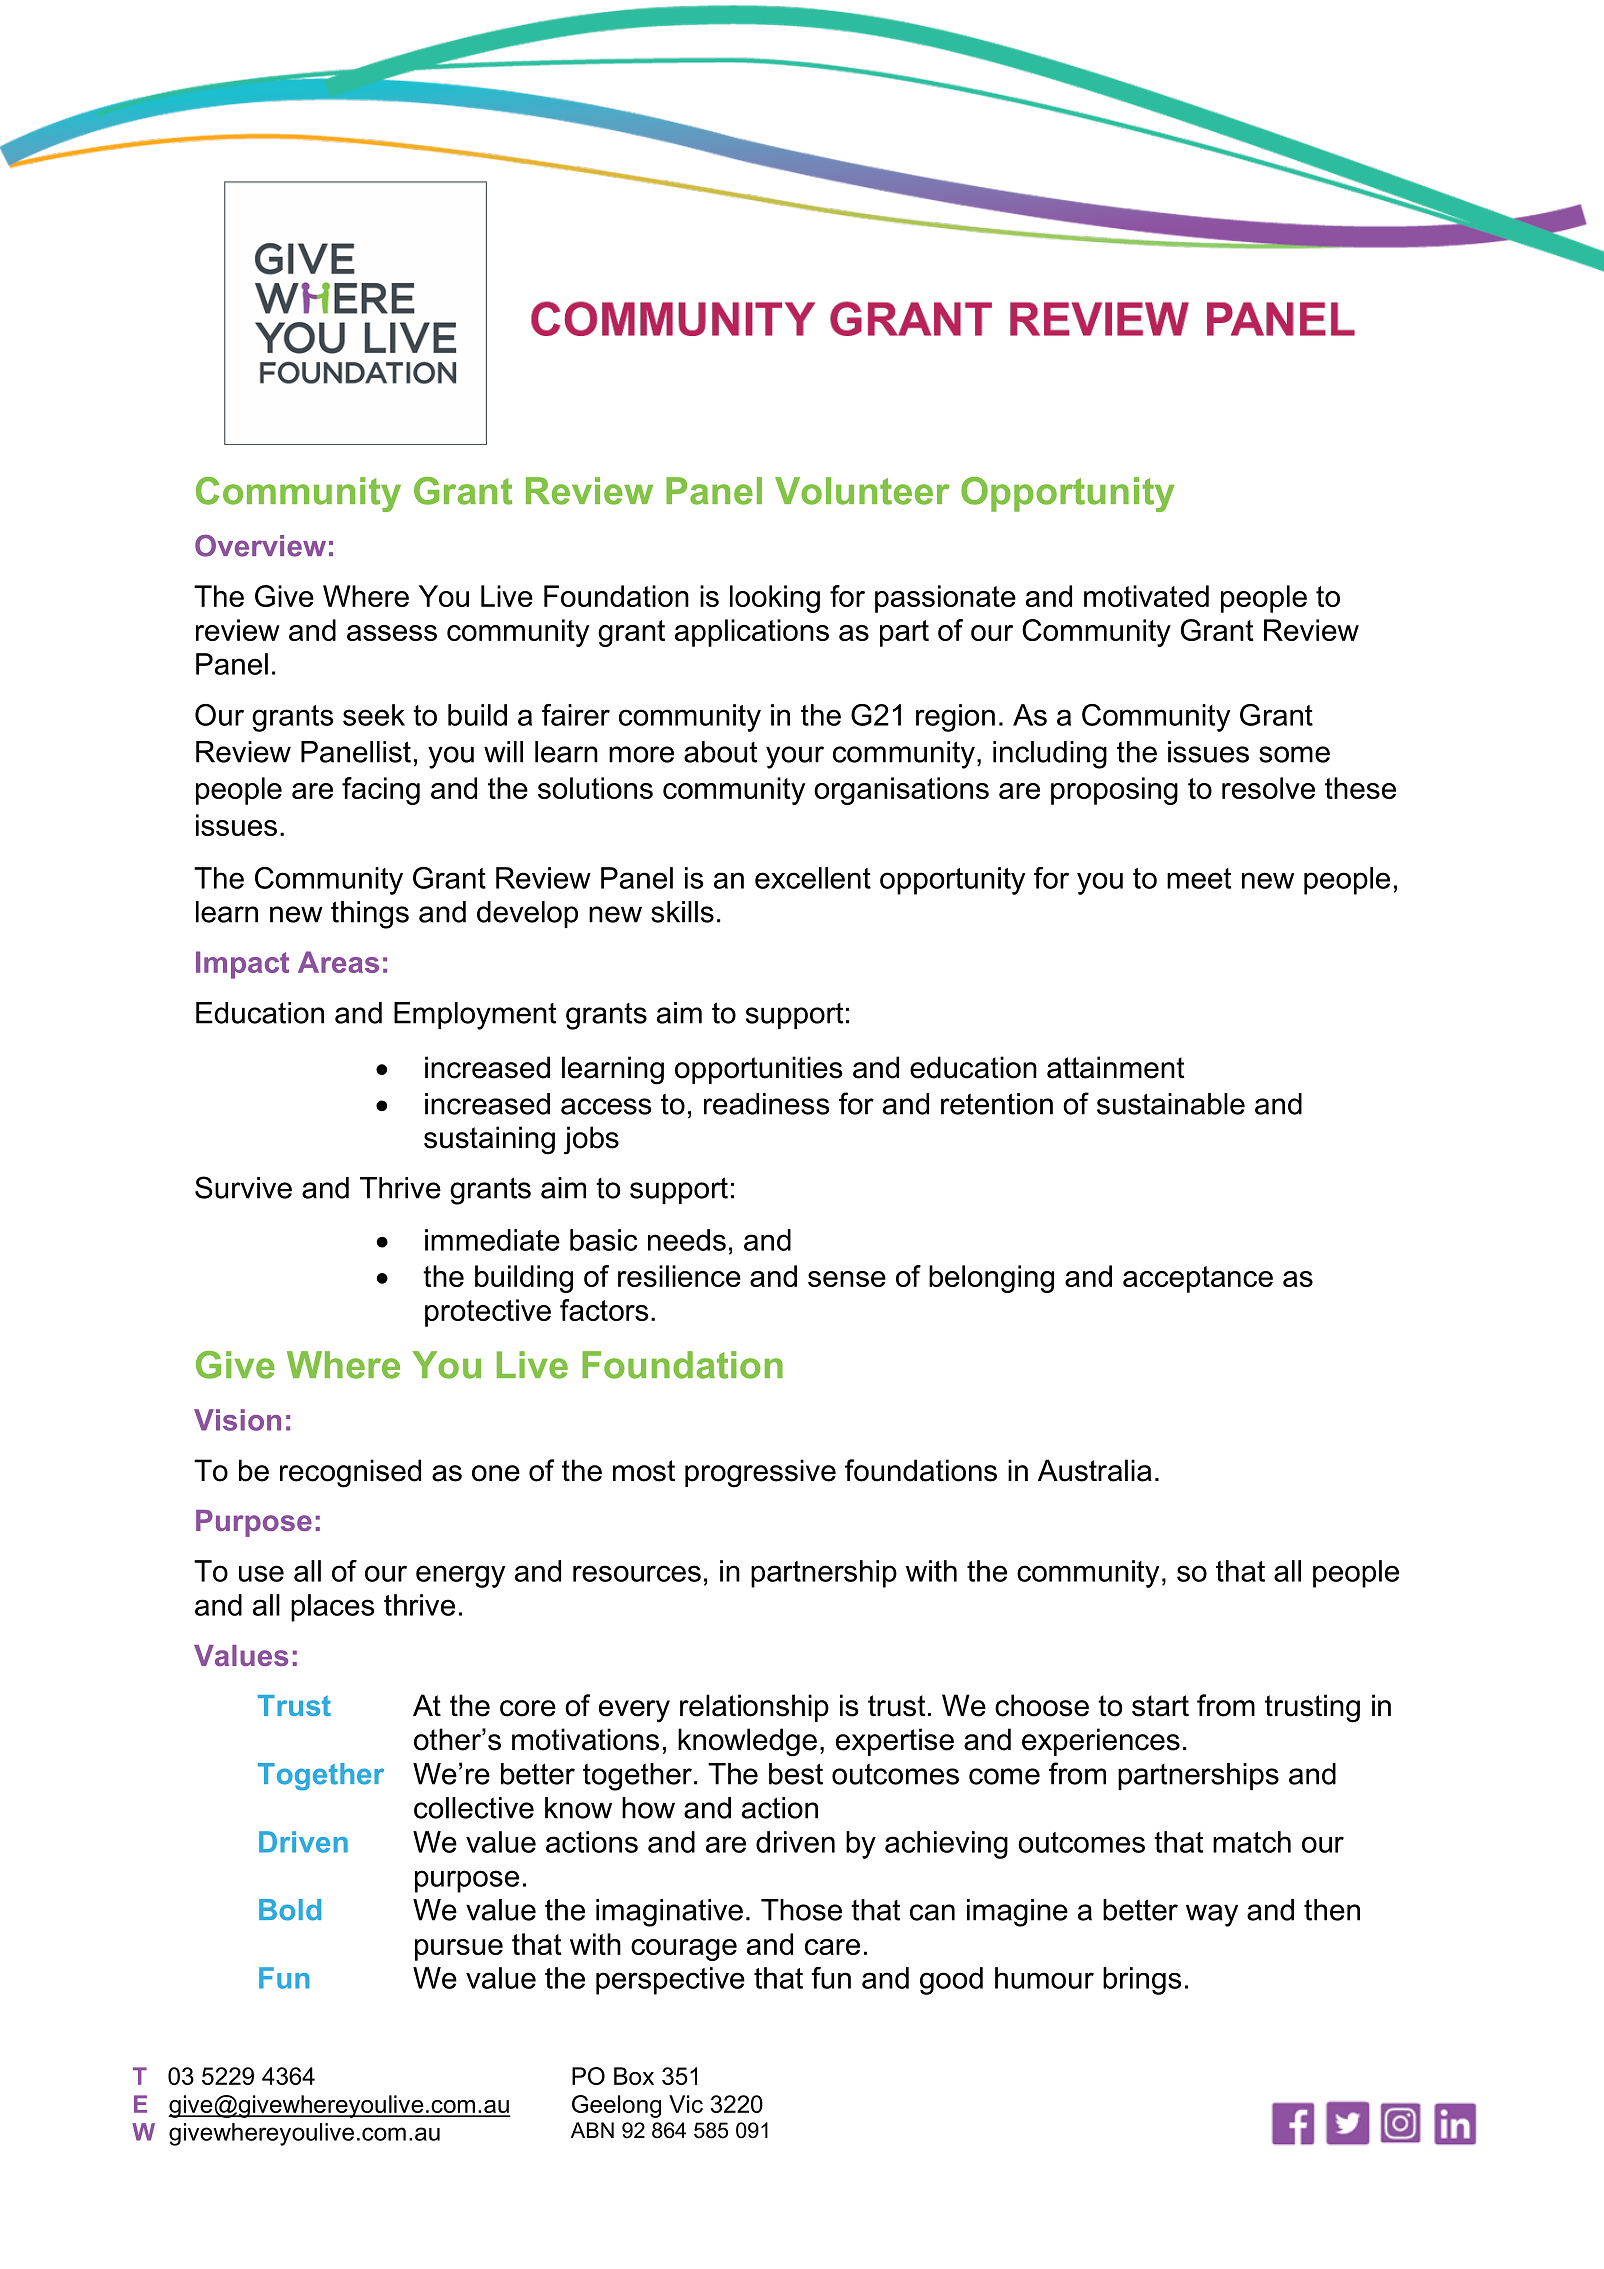  What do you see at coordinates (1198, 1279) in the image?
I see `acceptance` at bounding box center [1198, 1279].
